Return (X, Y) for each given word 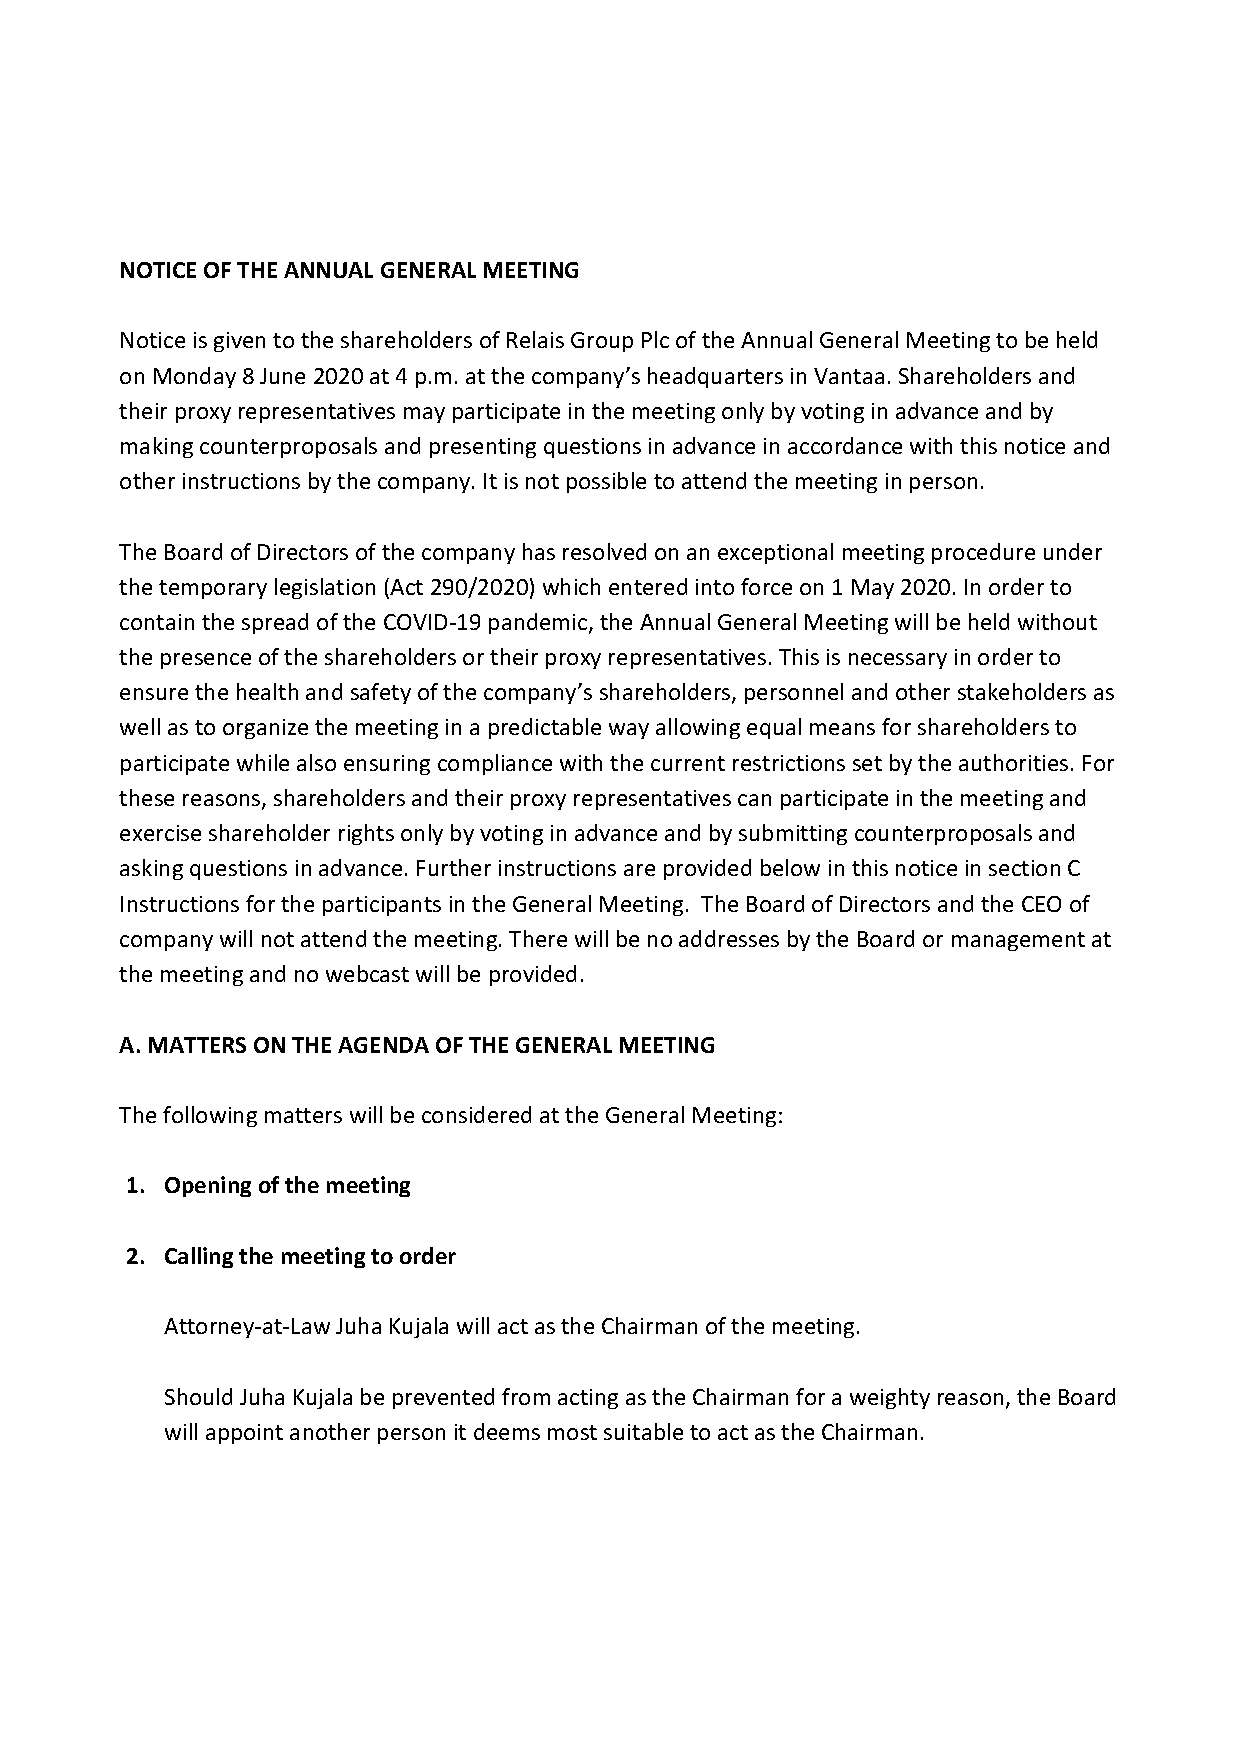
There (538, 938)
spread (275, 623)
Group (602, 342)
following (210, 1116)
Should (198, 1396)
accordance (845, 445)
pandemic (539, 623)
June (282, 376)
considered (476, 1114)
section (1024, 868)
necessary (898, 661)
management (1018, 941)
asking (151, 869)
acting (588, 1399)
